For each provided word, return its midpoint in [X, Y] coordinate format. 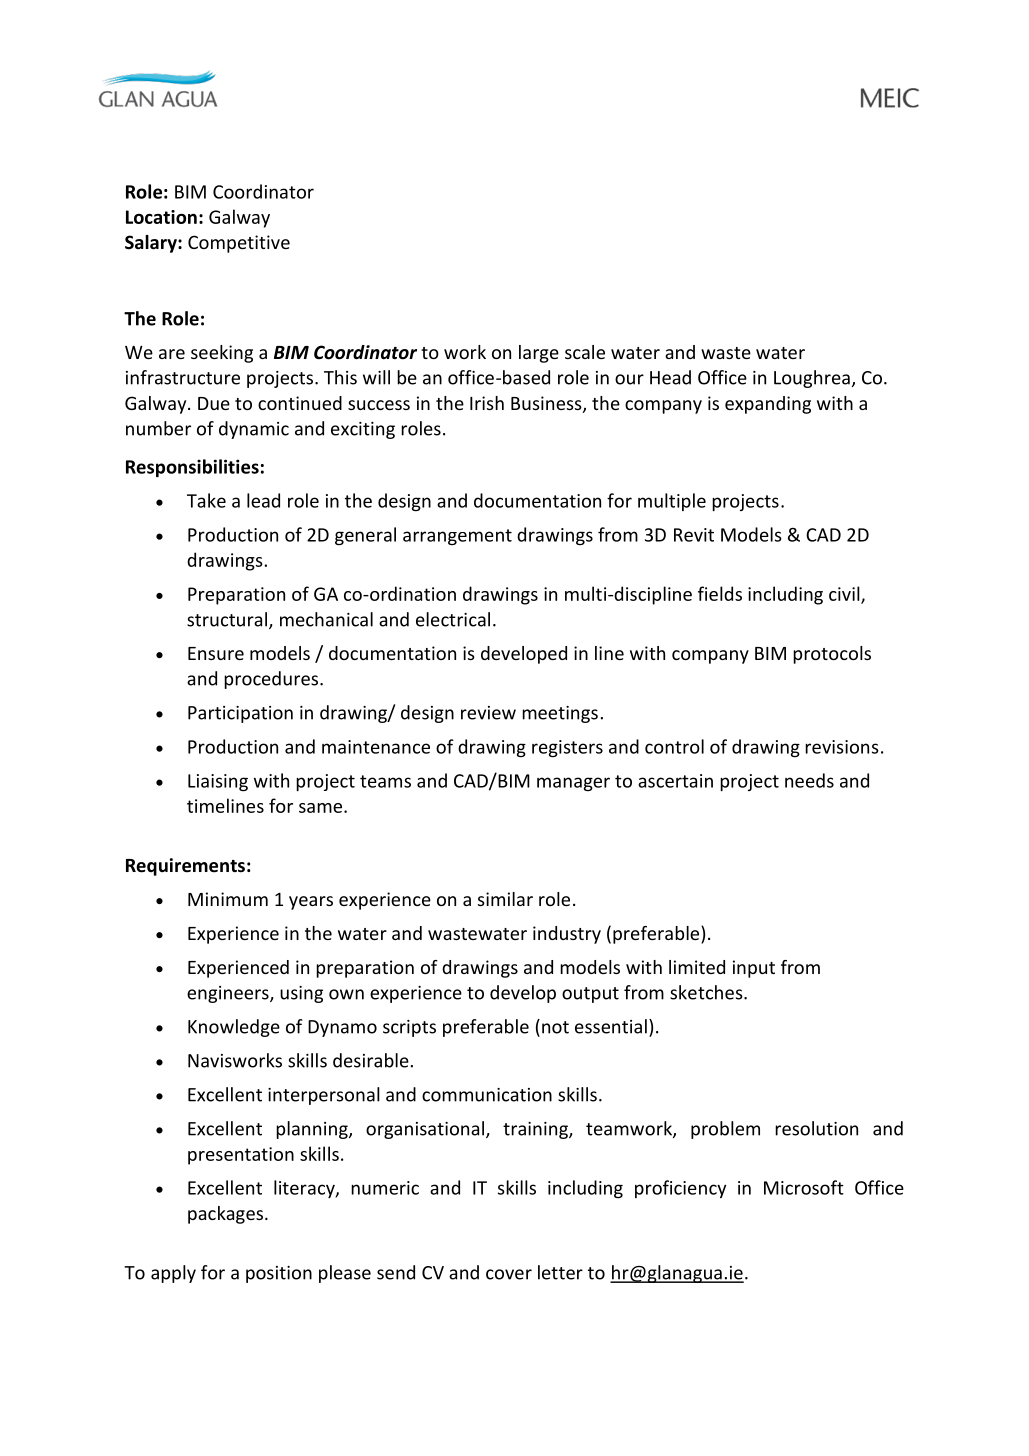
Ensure [216, 653]
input [754, 969]
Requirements [185, 867]
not [555, 1027]
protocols [832, 655]
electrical [453, 619]
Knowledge [234, 1028]
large [539, 354]
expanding [768, 405]
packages [225, 1215]
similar [505, 899]
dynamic [254, 430]
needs [809, 780]
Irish [487, 403]
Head [670, 377]
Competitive [239, 244]
